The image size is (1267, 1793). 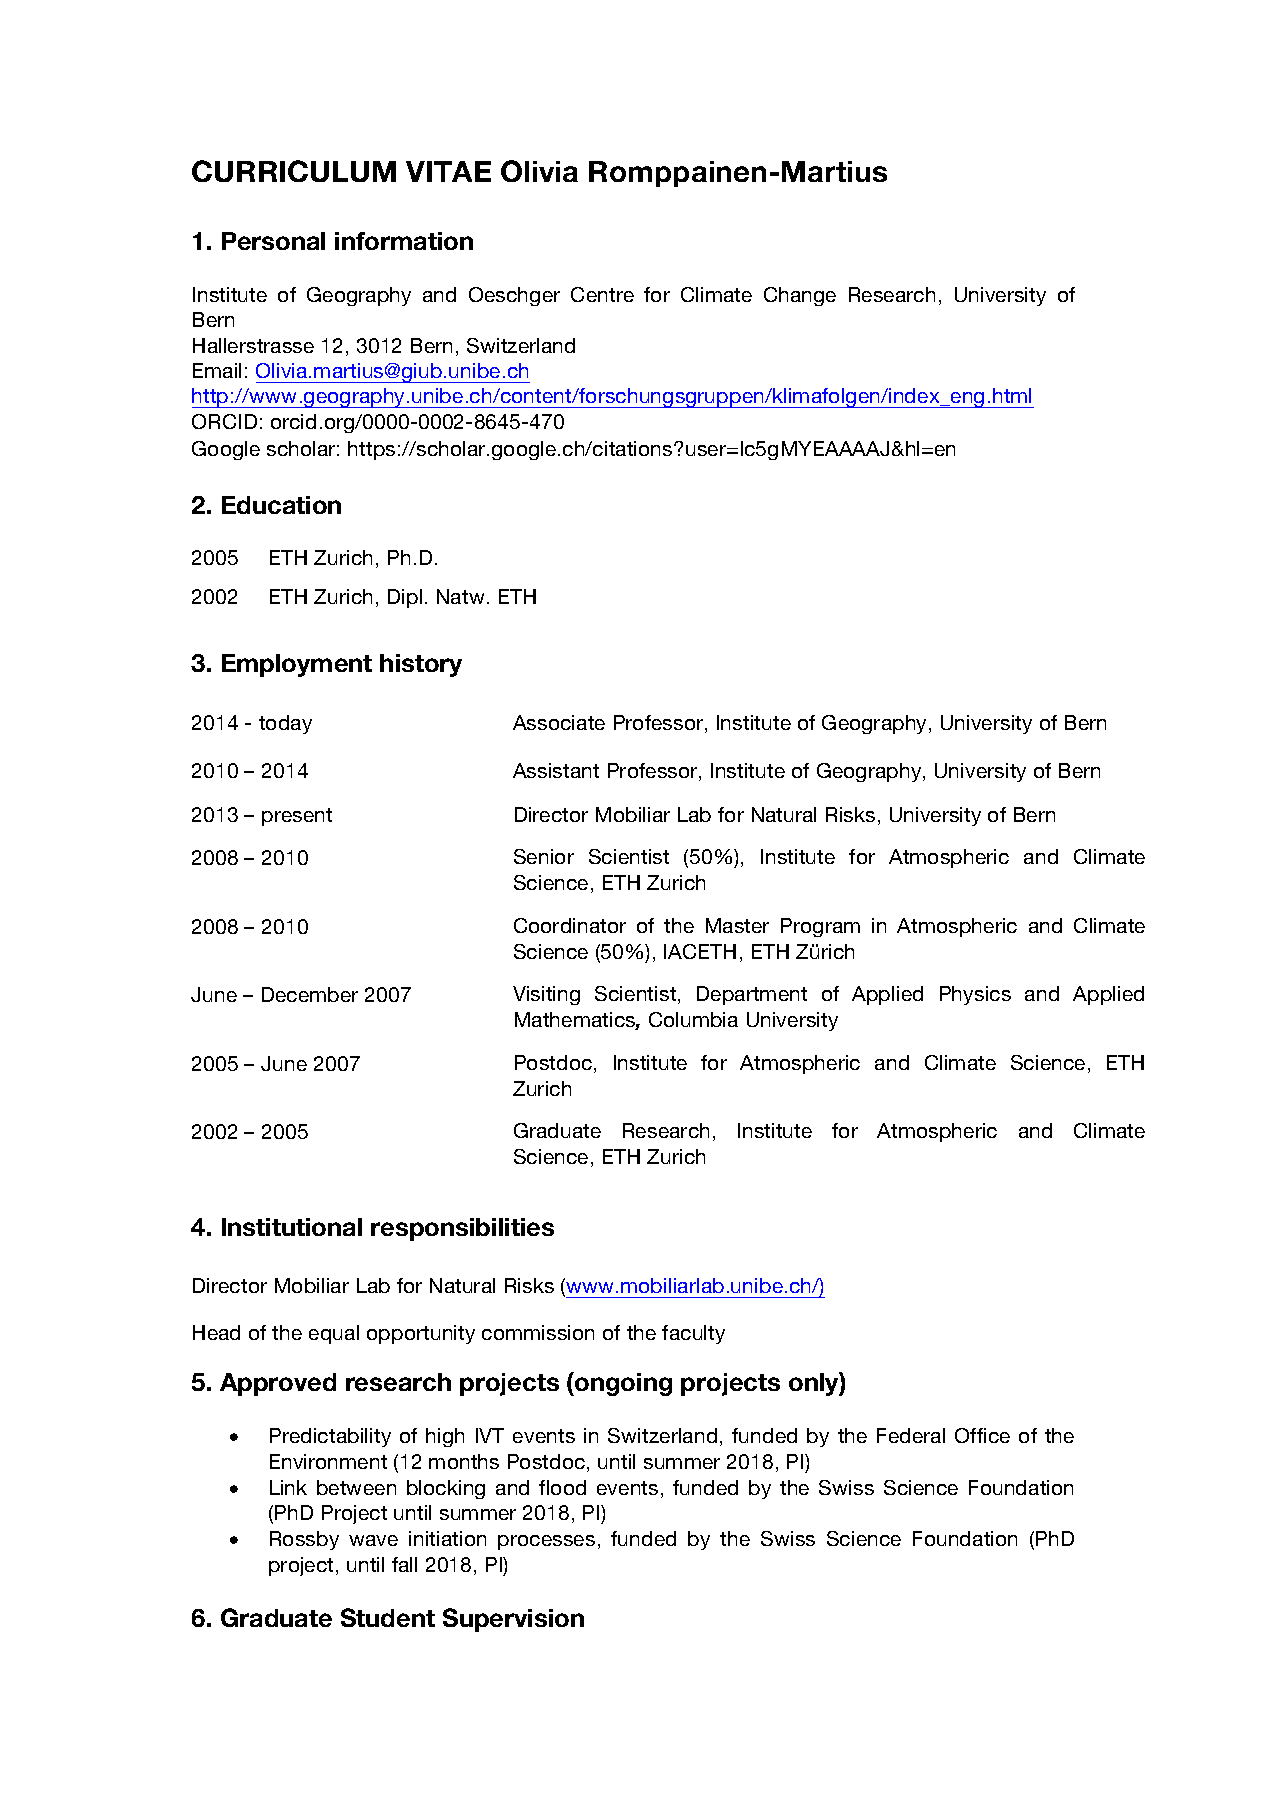 I want to click on processes, so click(x=546, y=1542).
